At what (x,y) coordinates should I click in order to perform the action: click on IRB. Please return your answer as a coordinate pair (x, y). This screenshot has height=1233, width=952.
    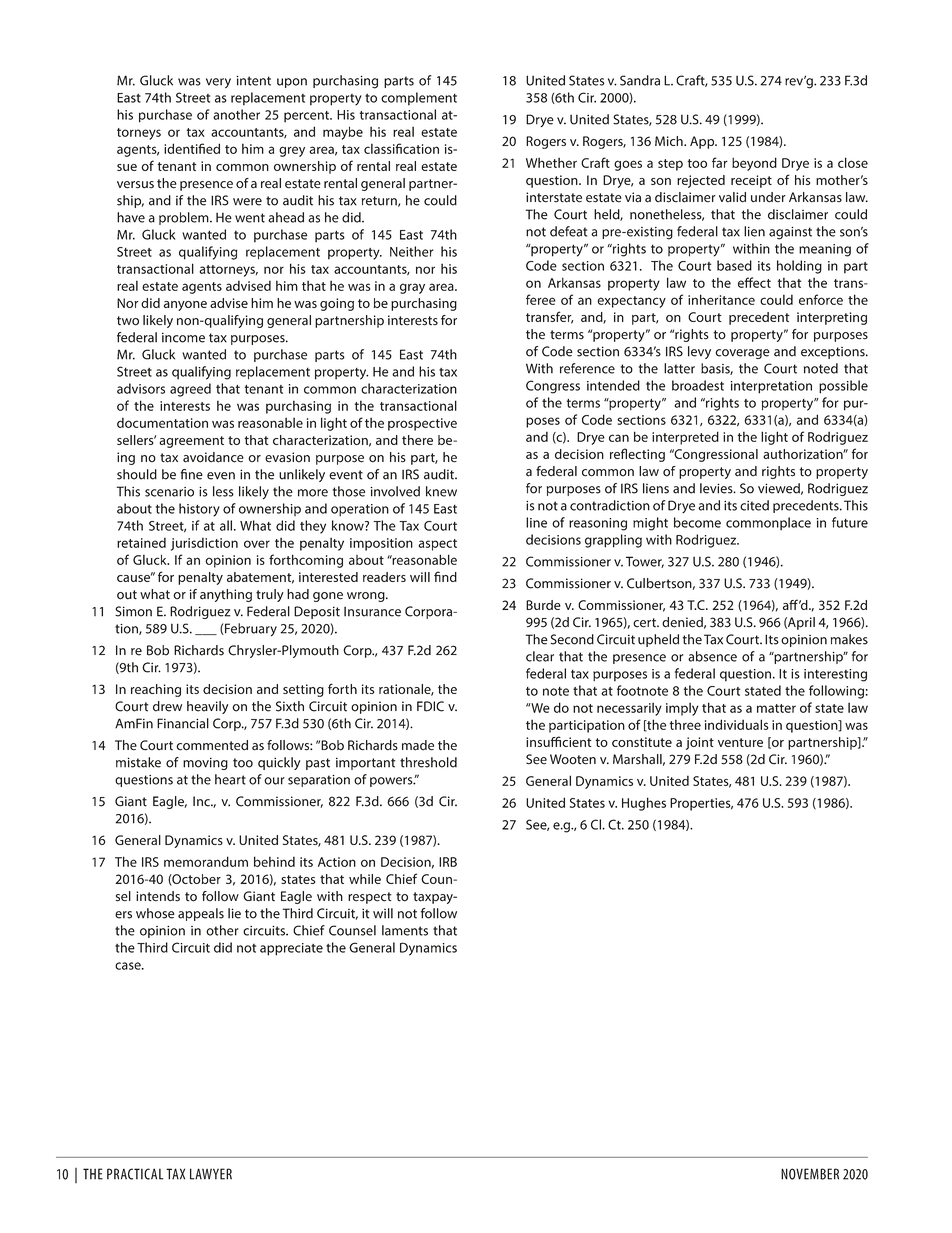
    Looking at the image, I should click on (448, 862).
